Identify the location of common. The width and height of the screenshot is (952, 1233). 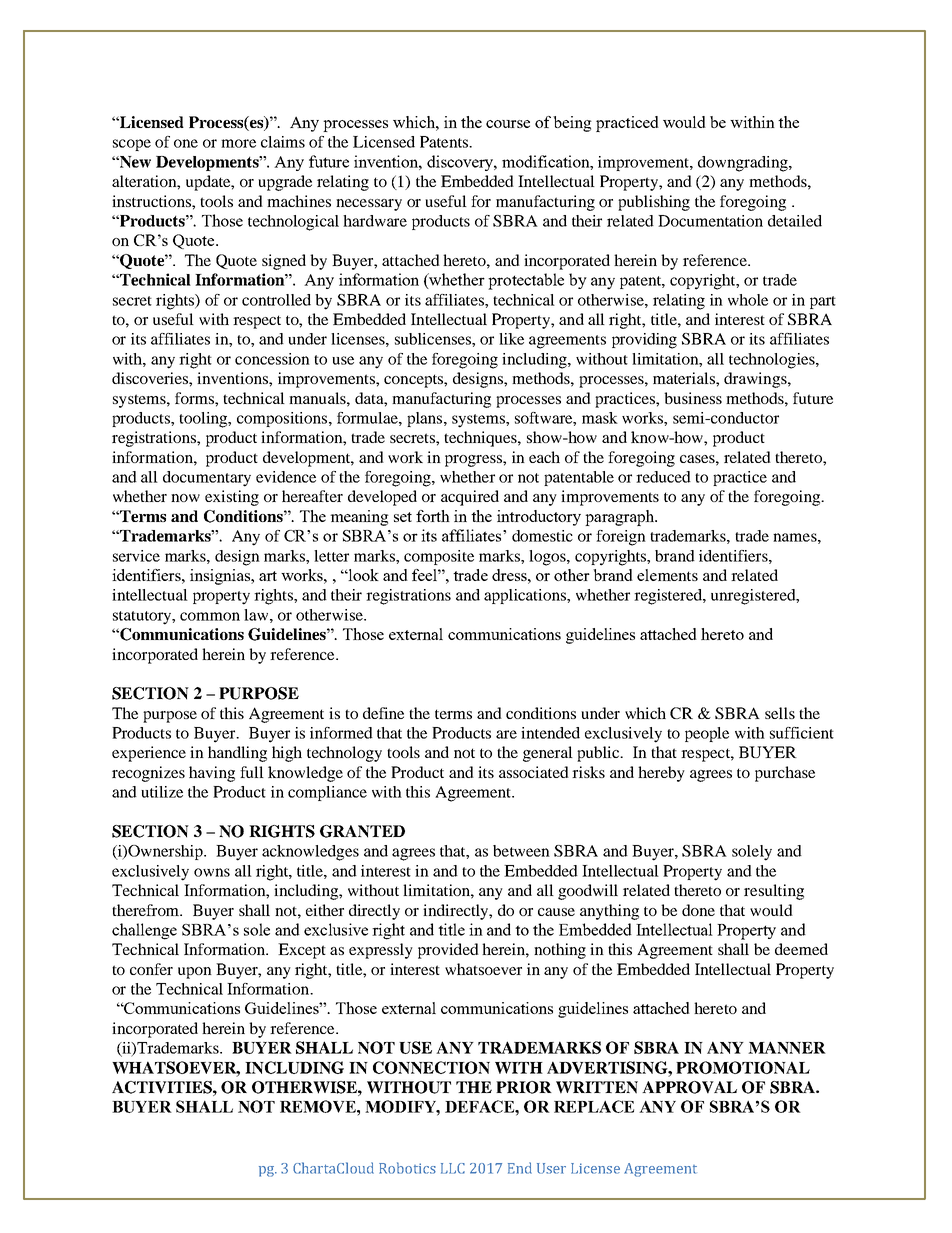
(210, 616).
